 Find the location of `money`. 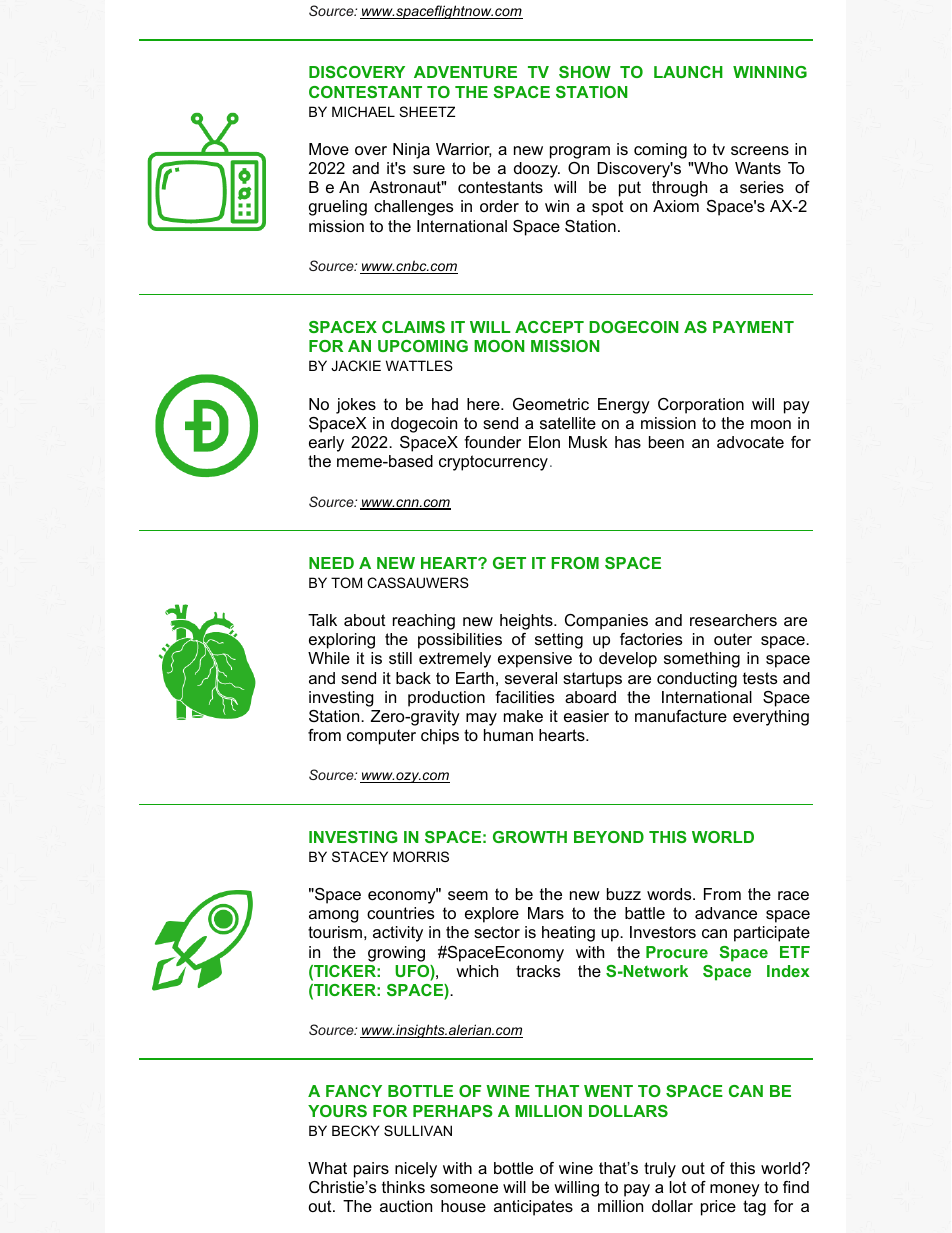

money is located at coordinates (735, 1190).
